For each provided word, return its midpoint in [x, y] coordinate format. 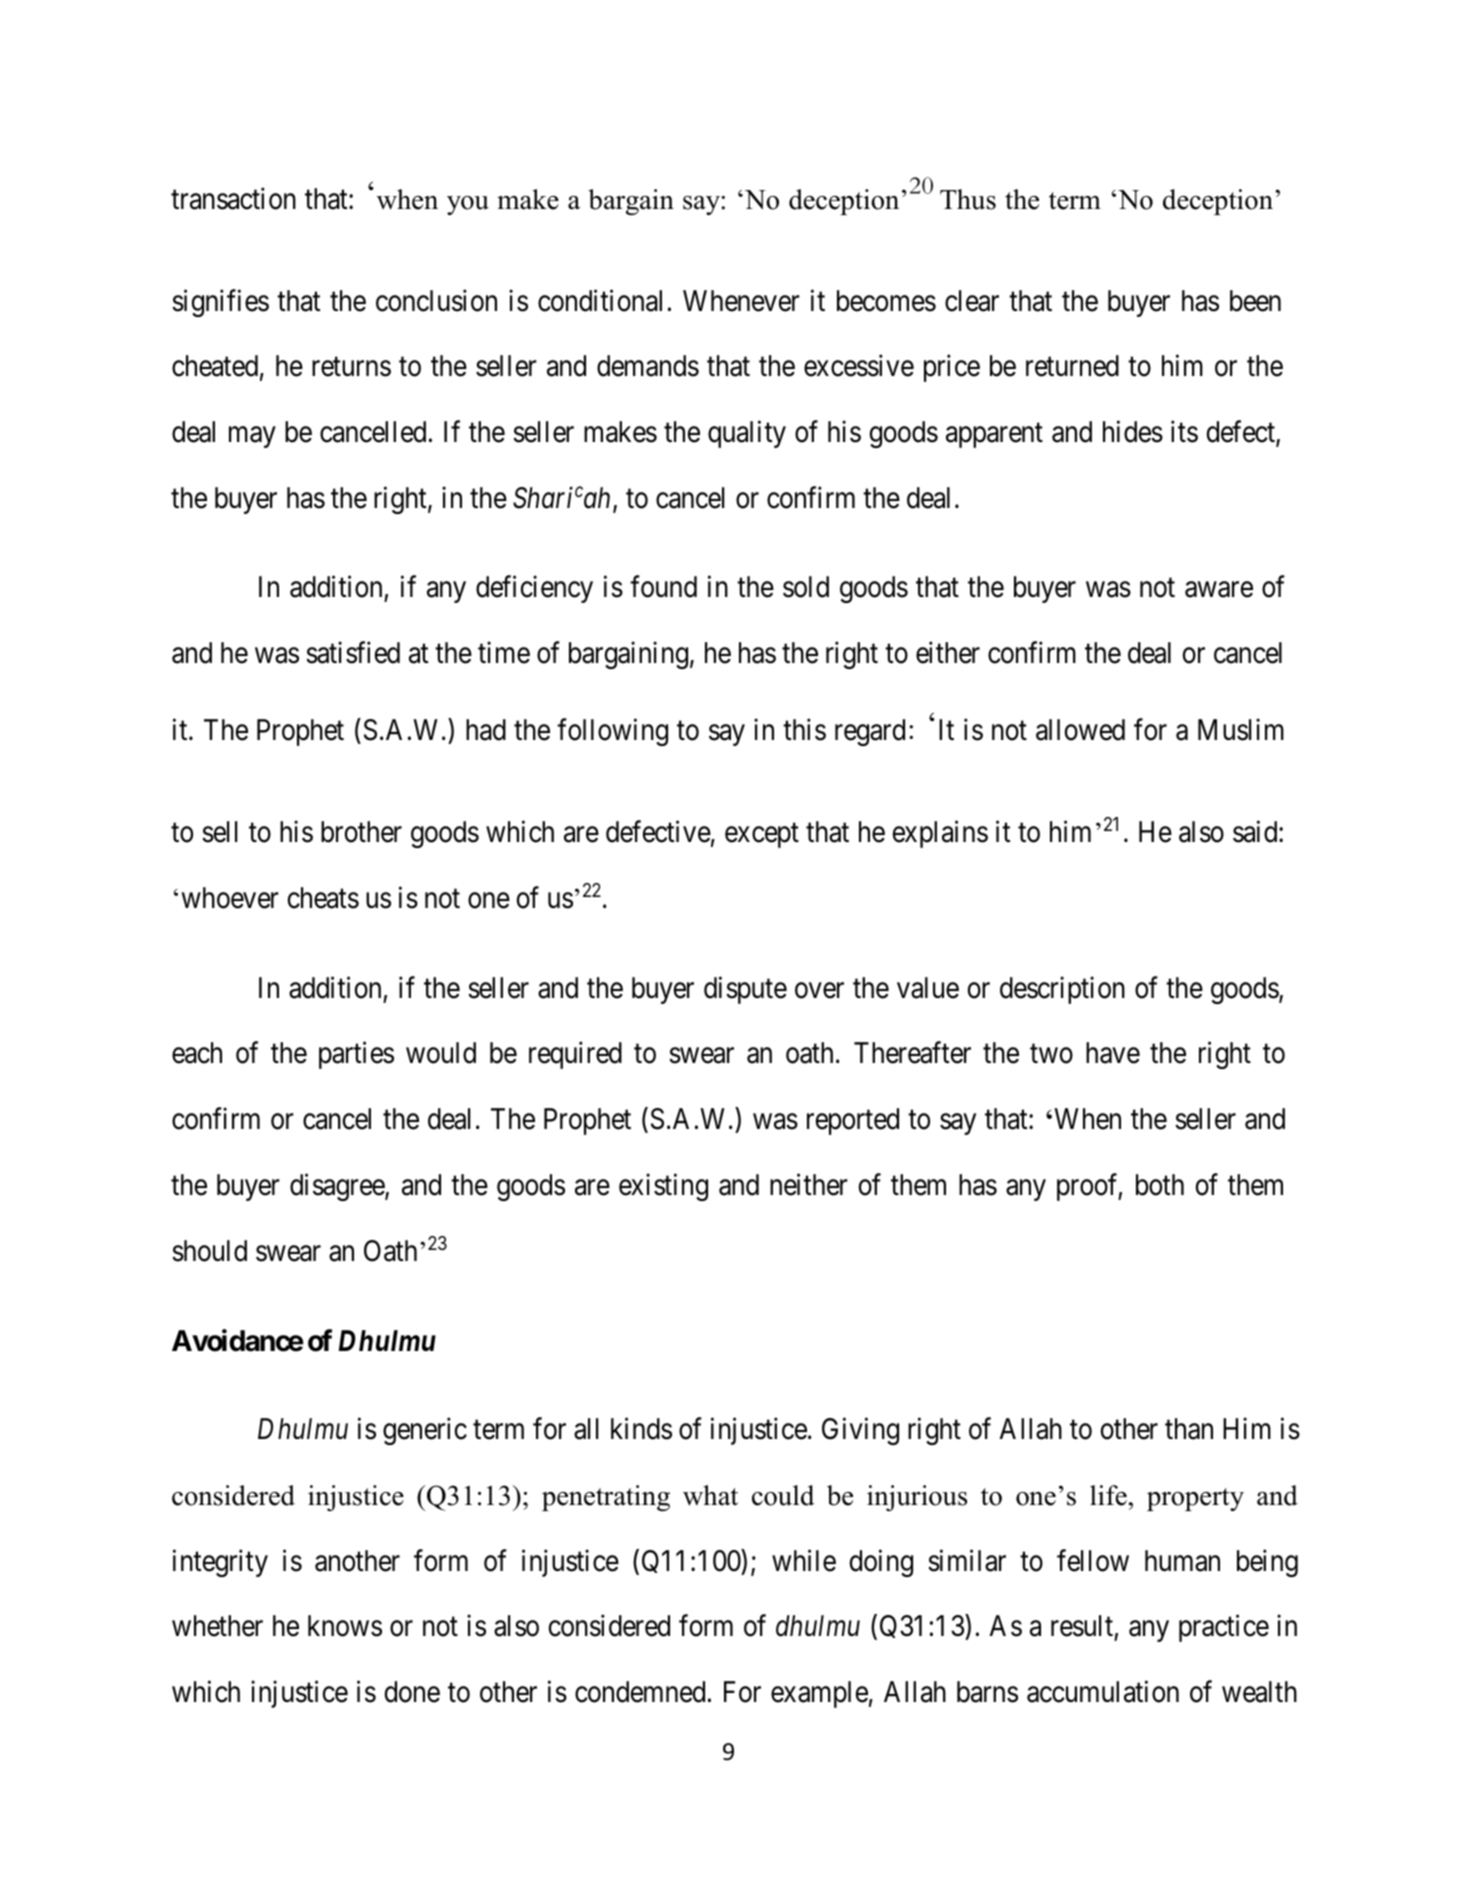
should [209, 1251]
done [412, 1692]
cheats [323, 898]
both [1160, 1185]
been [1255, 301]
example [819, 1694]
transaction [233, 198]
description [1062, 990]
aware [1219, 590]
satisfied [353, 652]
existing [663, 1187]
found [663, 587]
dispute [745, 990]
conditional [600, 300]
